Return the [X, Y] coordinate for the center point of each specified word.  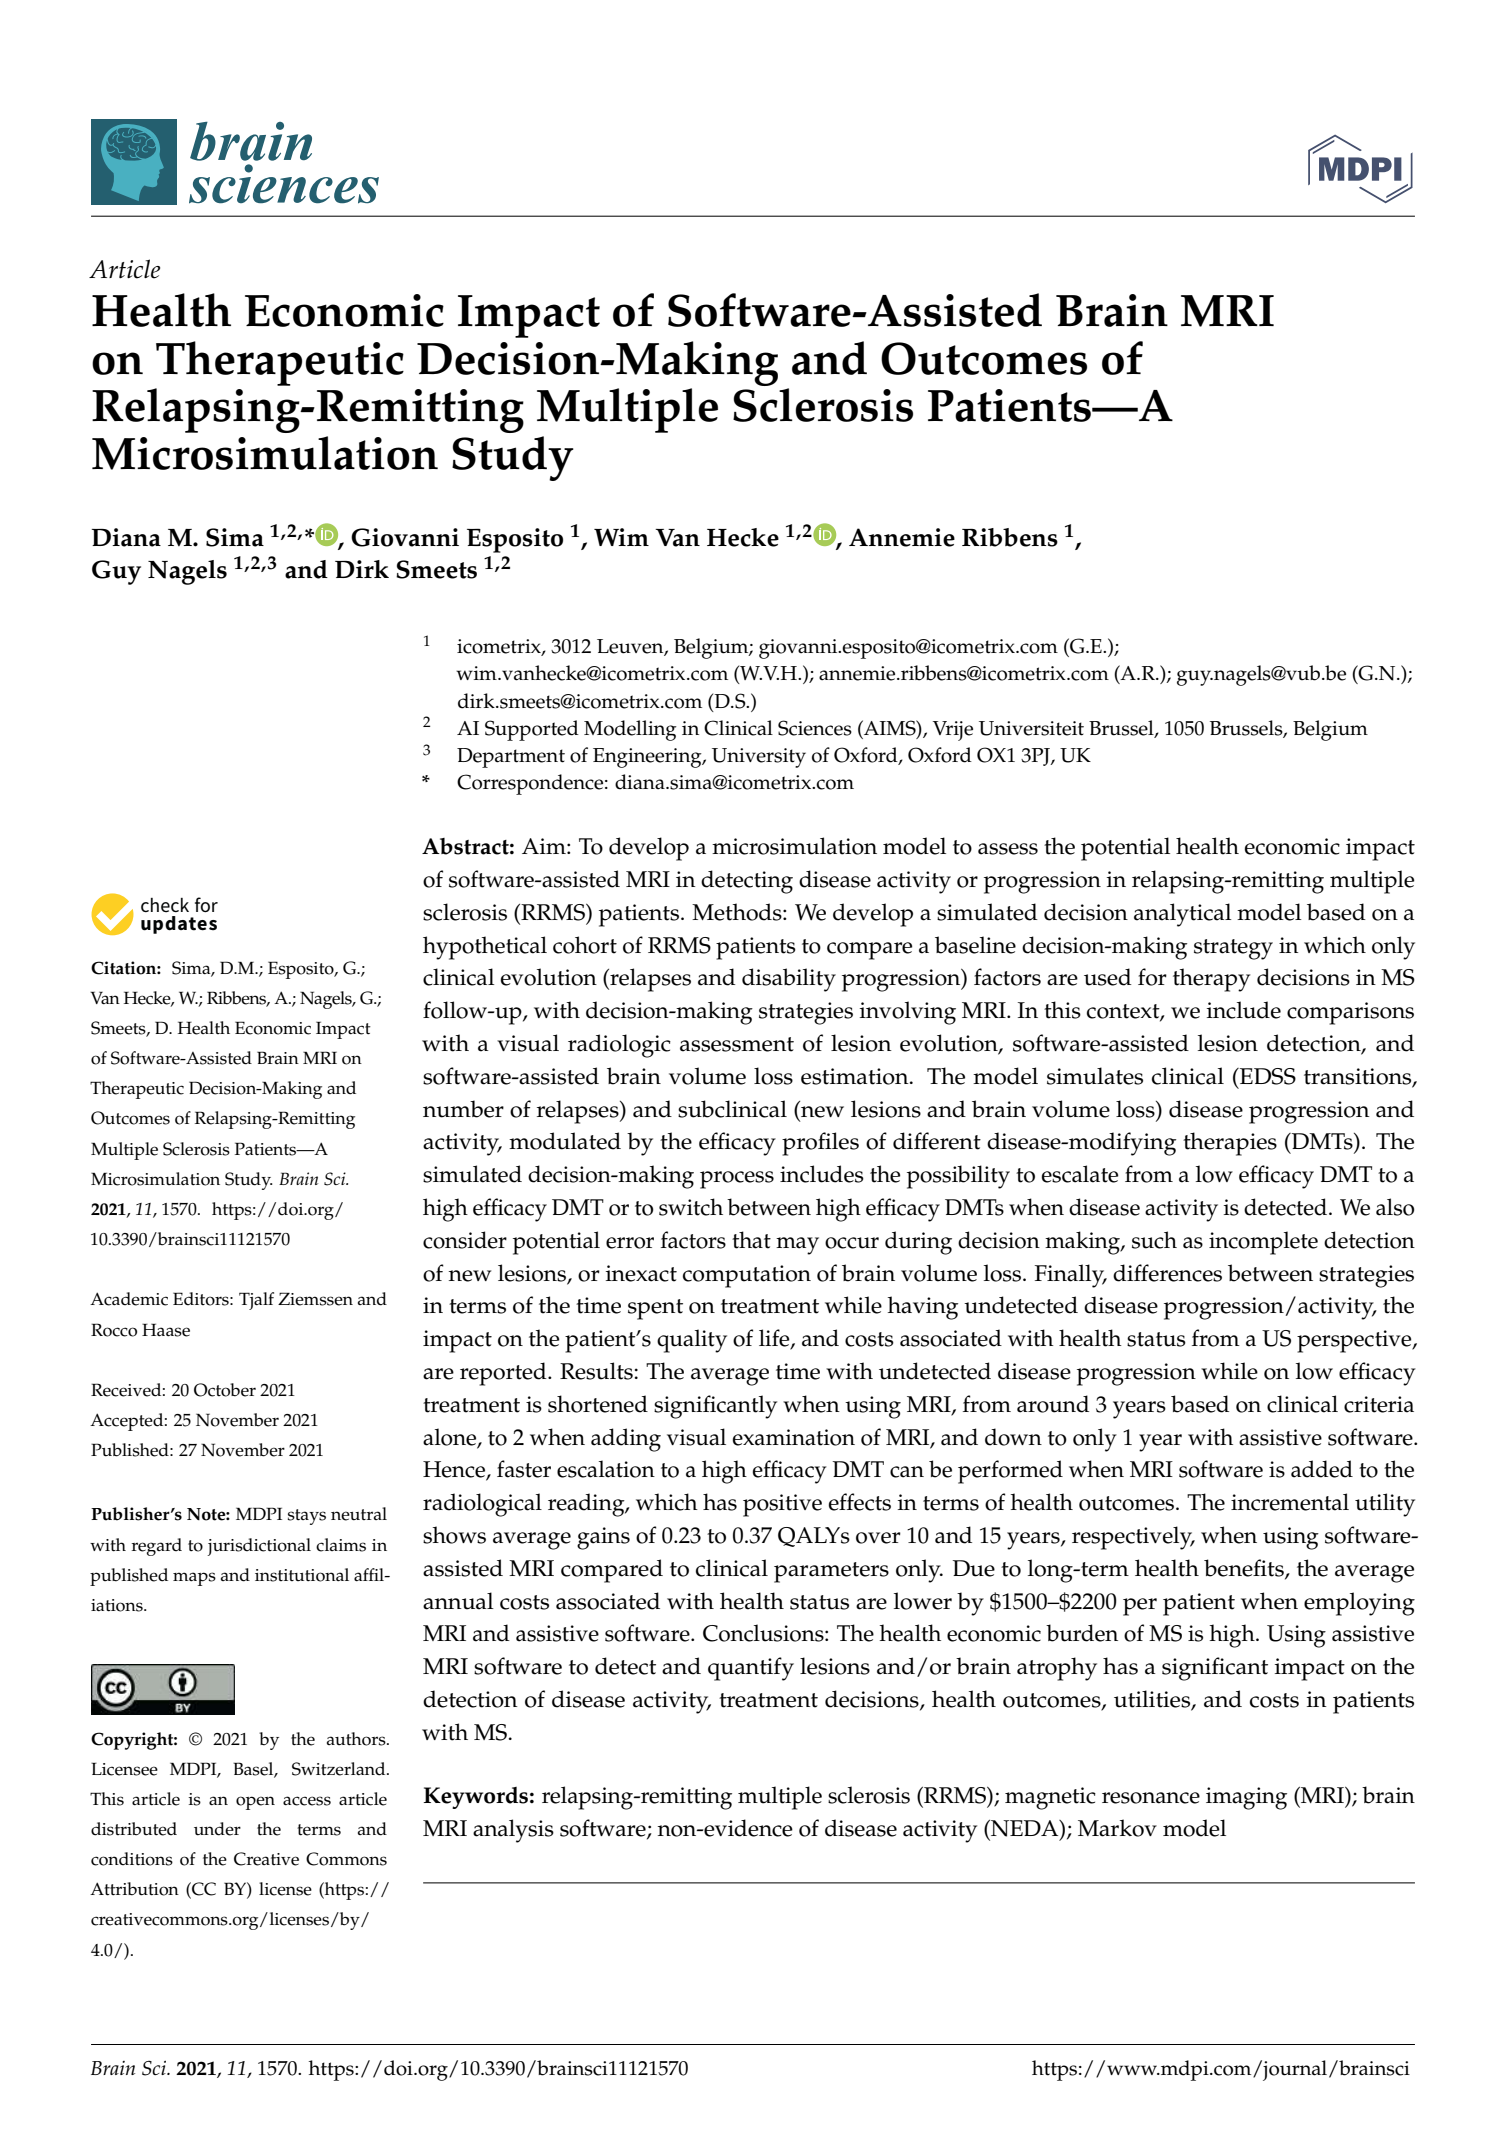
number [463, 1109]
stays [307, 1517]
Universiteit [1031, 728]
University [759, 758]
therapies [1230, 1144]
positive [782, 1505]
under [217, 1829]
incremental [1290, 1502]
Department [511, 758]
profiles [820, 1144]
